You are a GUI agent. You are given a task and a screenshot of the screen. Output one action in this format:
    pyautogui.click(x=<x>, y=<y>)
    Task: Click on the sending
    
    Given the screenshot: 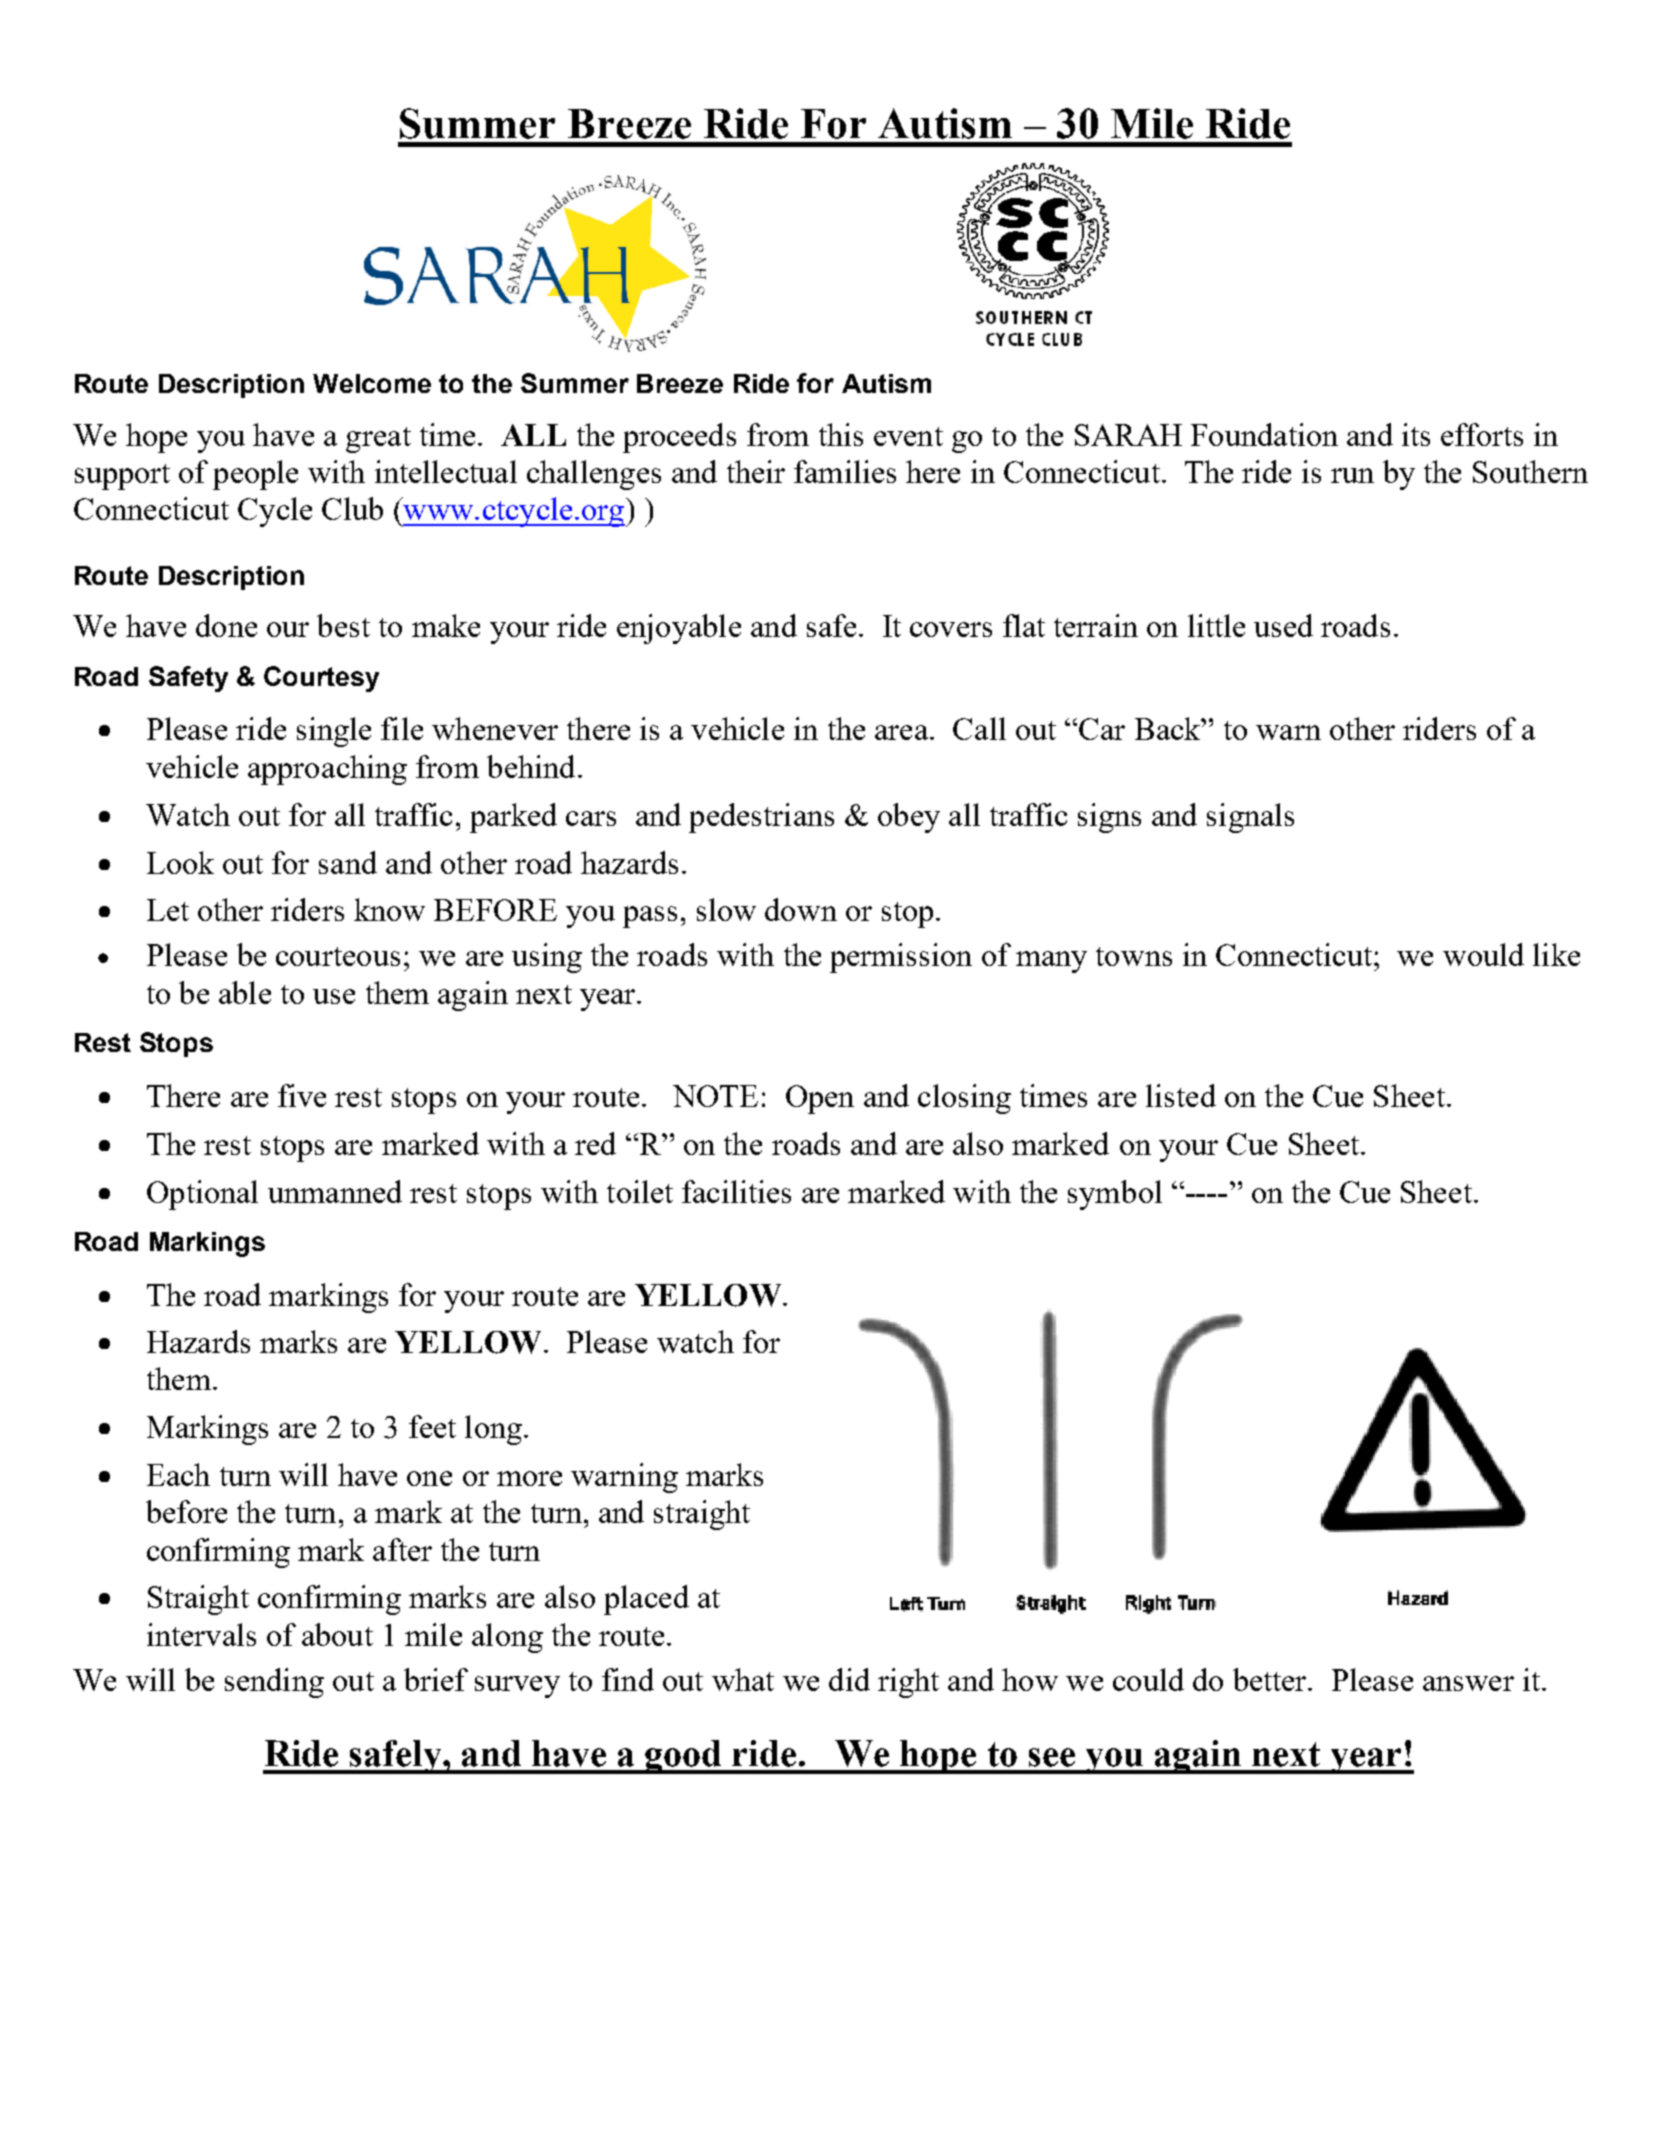 What is the action you would take?
    pyautogui.click(x=274, y=1683)
